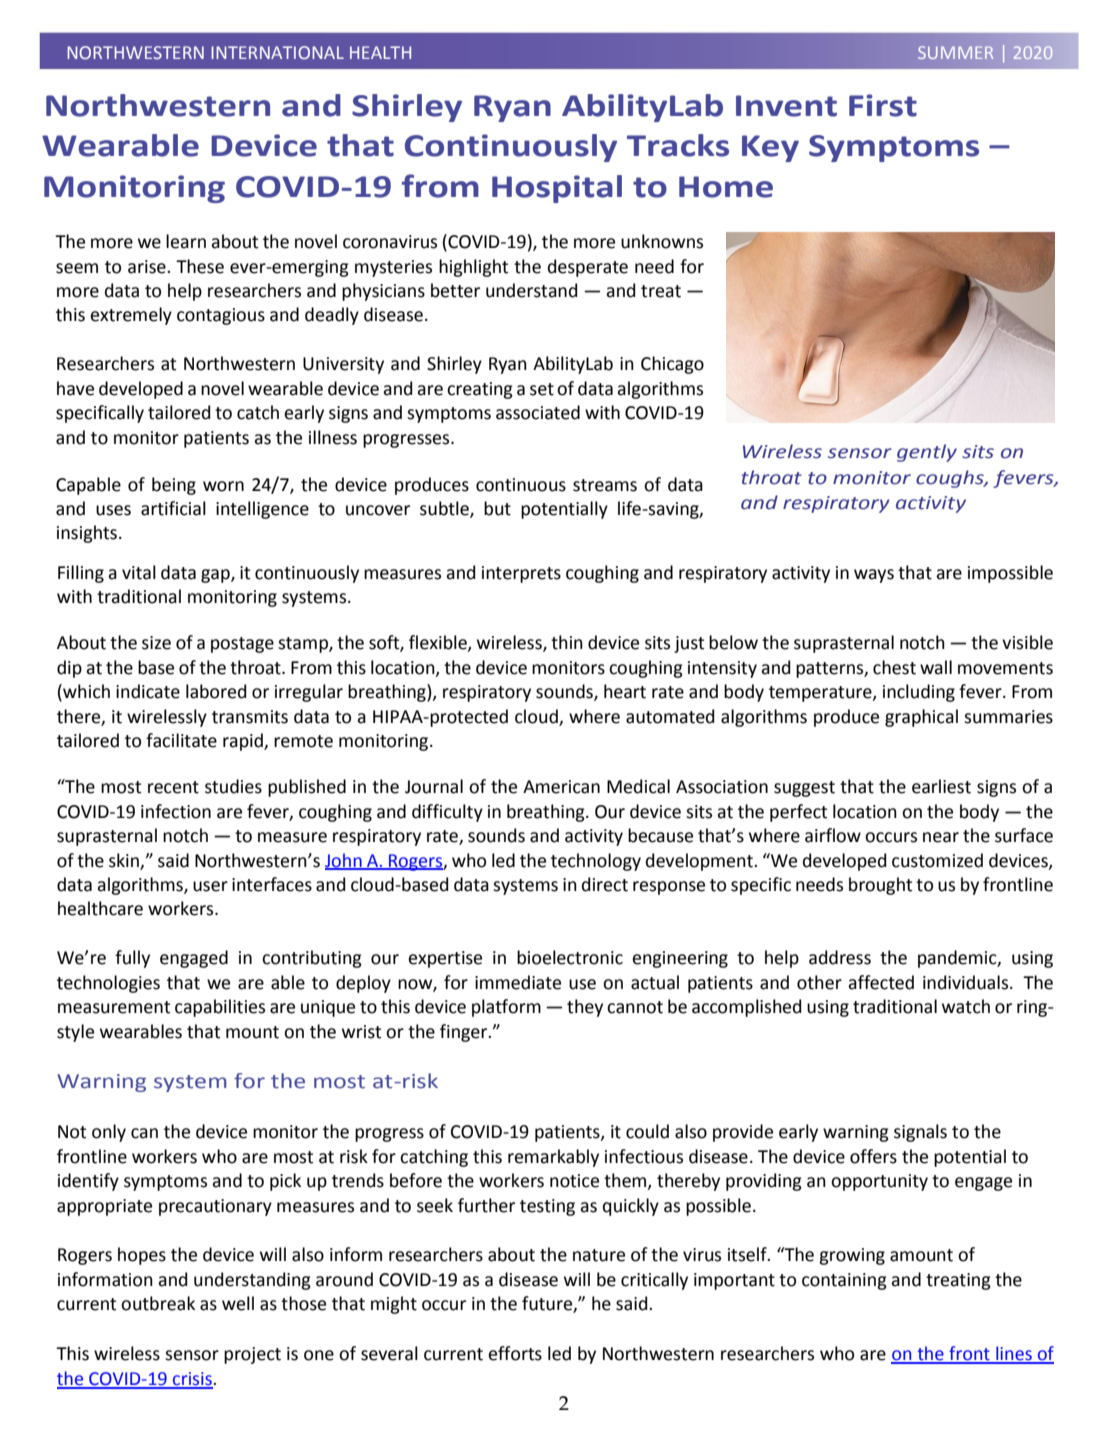 This screenshot has width=1113, height=1440. What do you see at coordinates (186, 241) in the screenshot?
I see `learn` at bounding box center [186, 241].
